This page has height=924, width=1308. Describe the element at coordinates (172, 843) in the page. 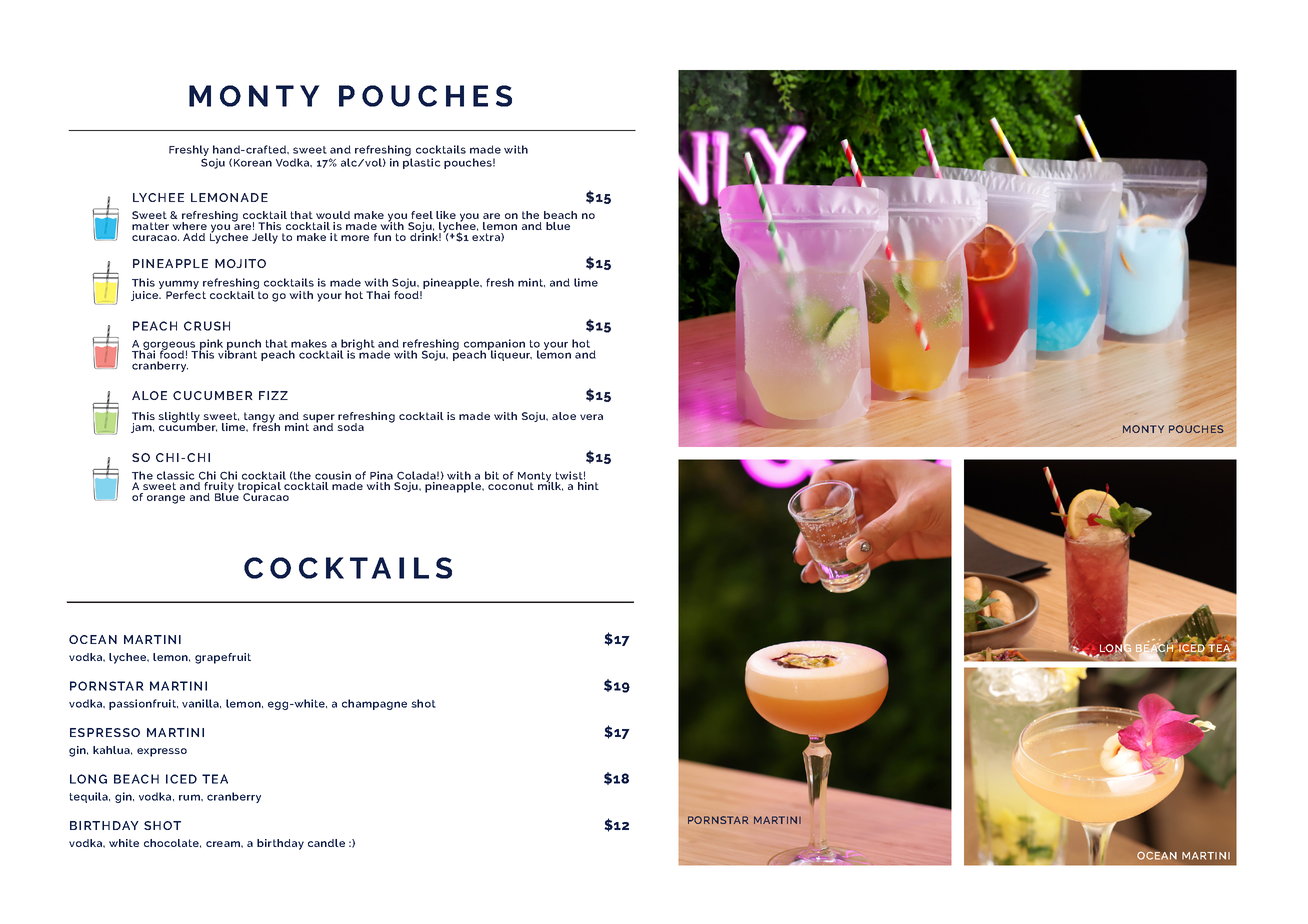

I see `chocolate` at that location.
